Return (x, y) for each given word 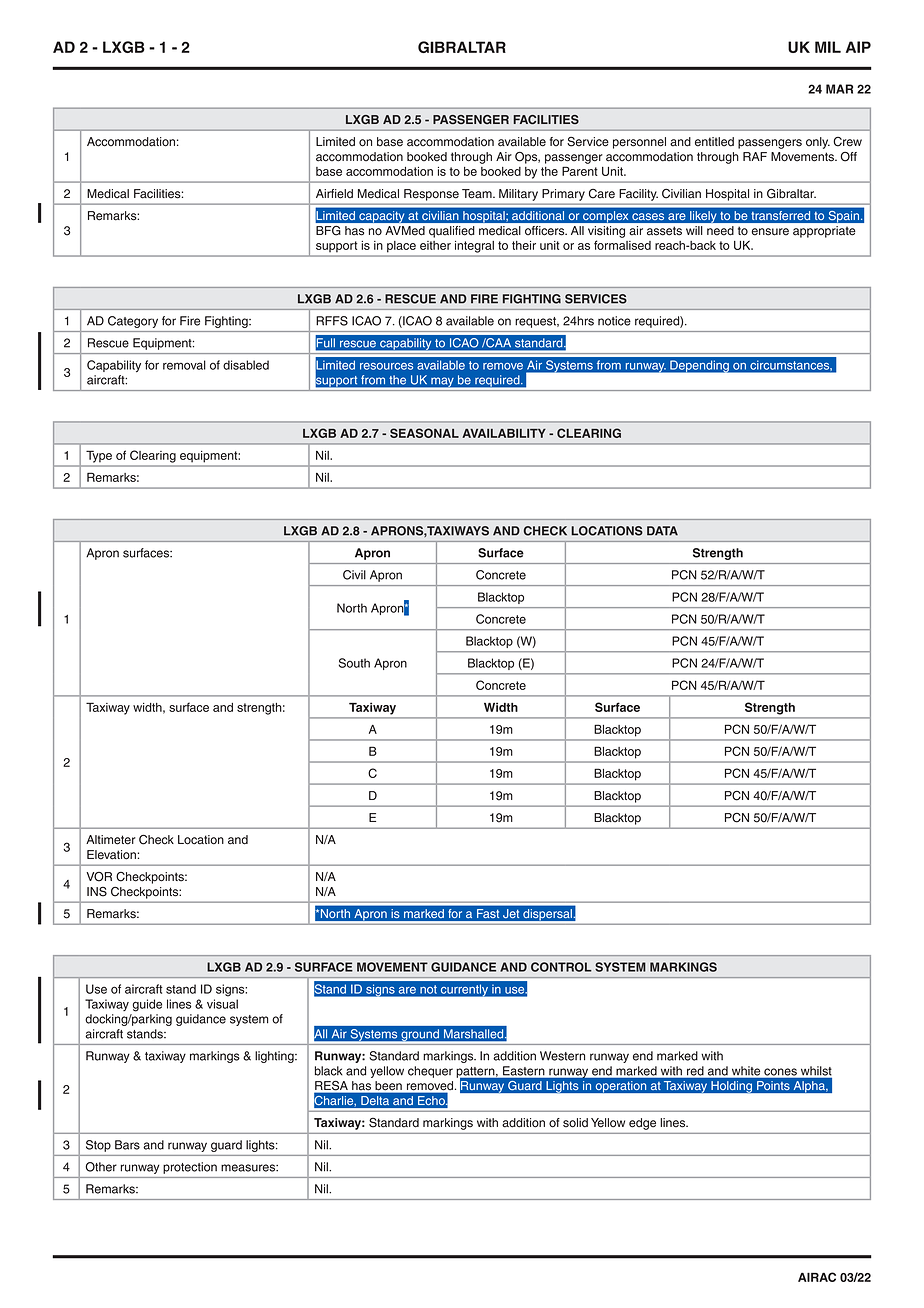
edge (642, 1124)
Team (478, 194)
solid (575, 1123)
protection (190, 1168)
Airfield (334, 194)
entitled (714, 142)
